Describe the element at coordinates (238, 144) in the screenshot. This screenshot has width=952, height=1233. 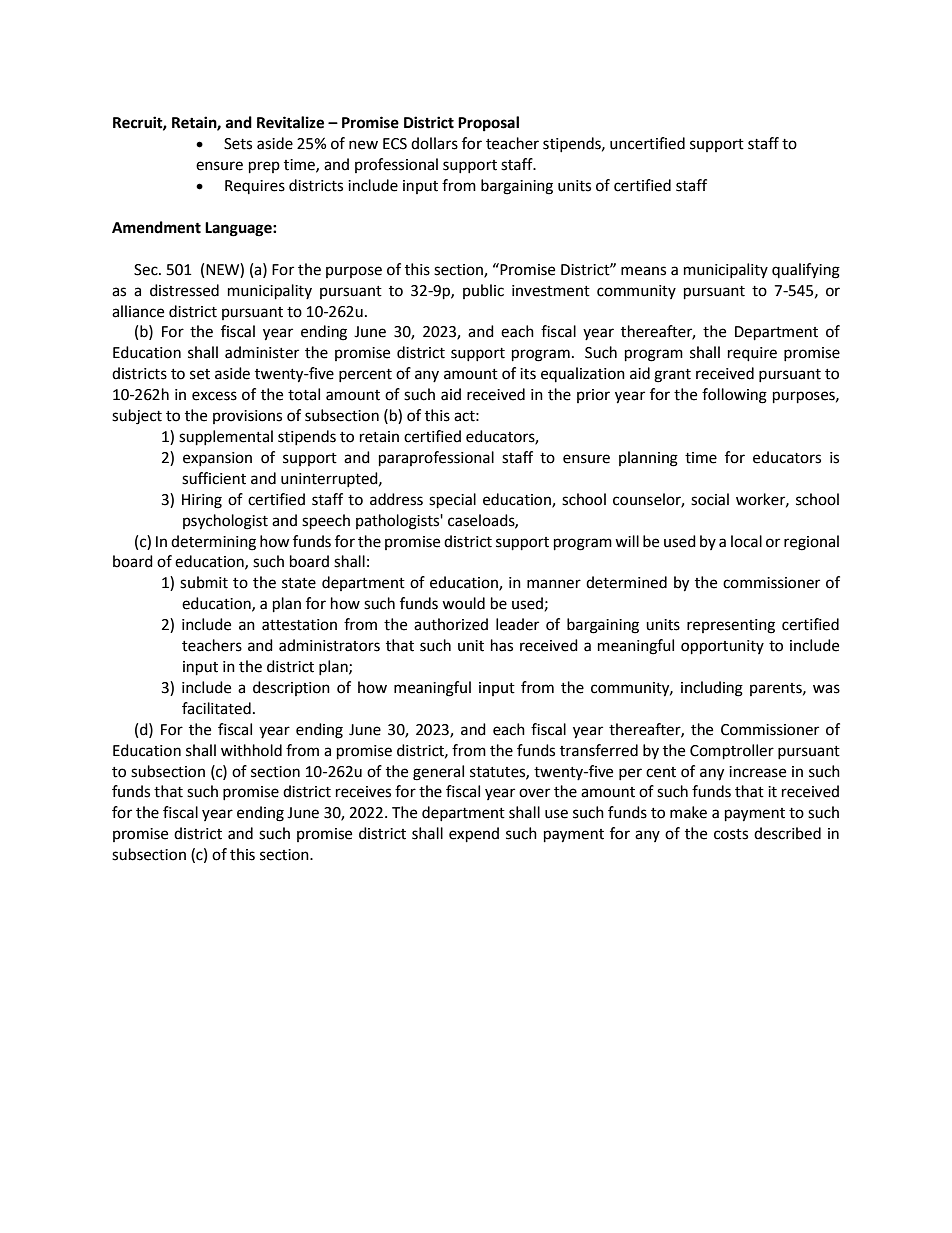
I see `Sets` at that location.
